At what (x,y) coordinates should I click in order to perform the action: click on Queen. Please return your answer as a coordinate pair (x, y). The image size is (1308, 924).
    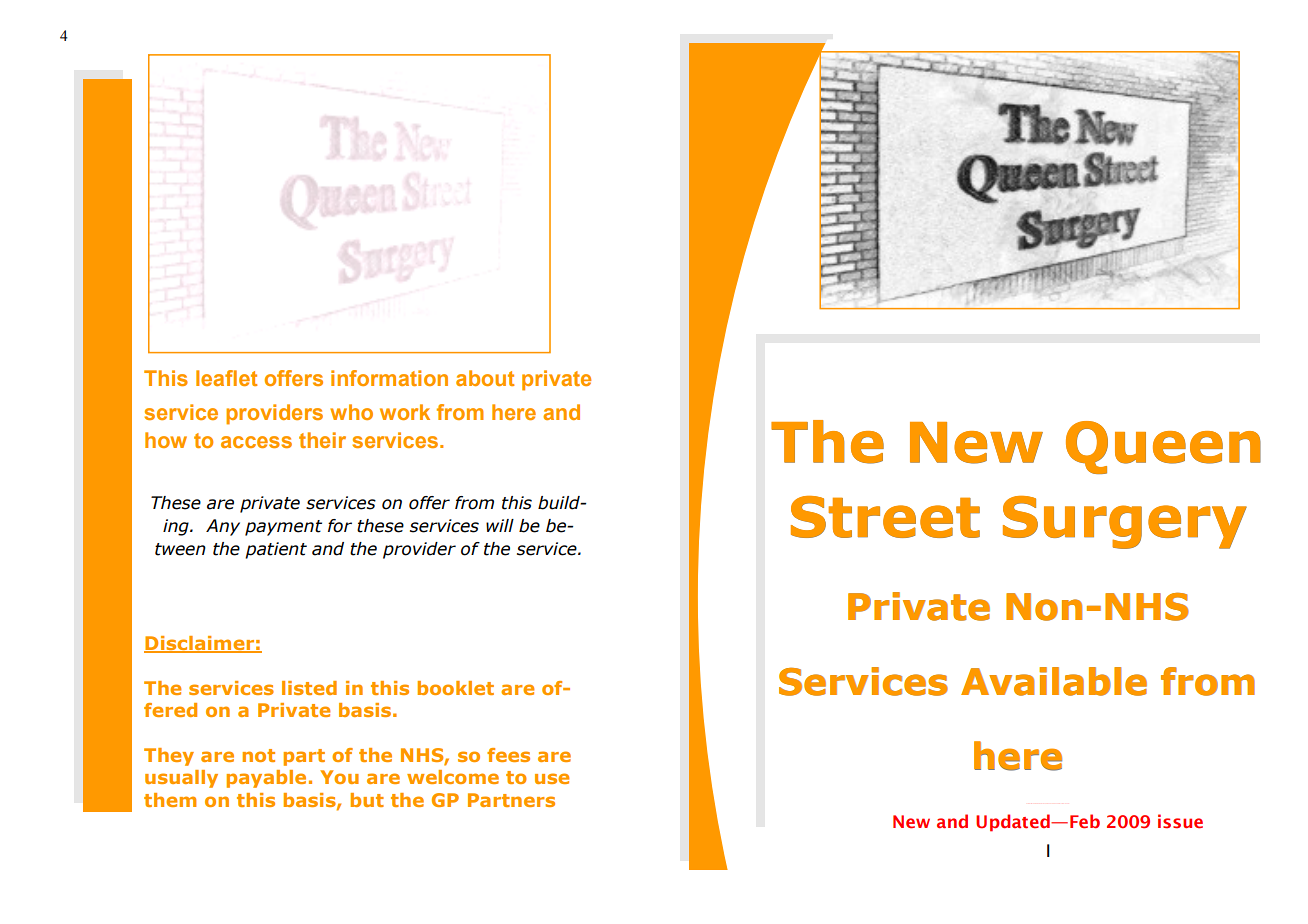
    Looking at the image, I should click on (1163, 447).
